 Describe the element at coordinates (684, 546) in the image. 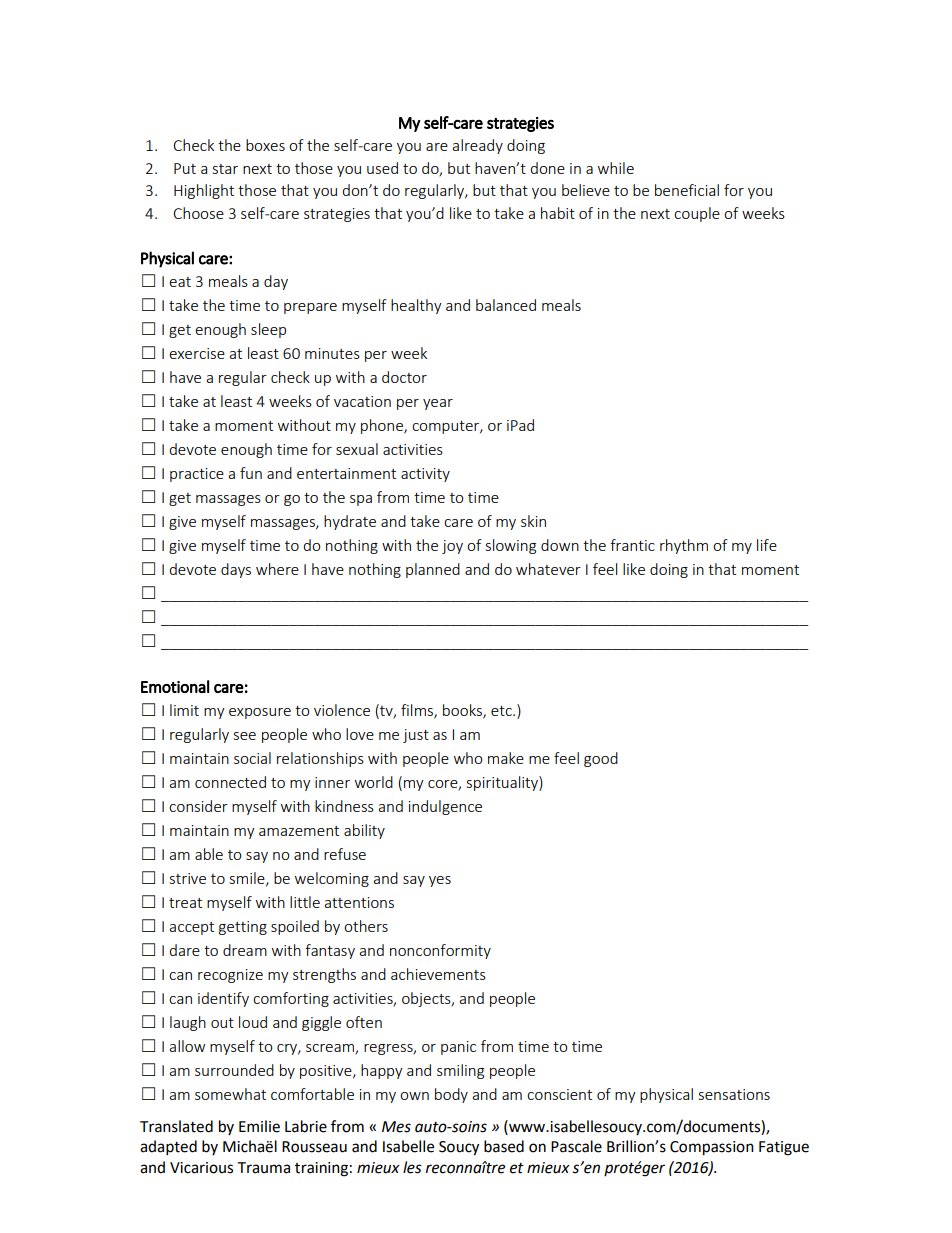

I see `rhythm` at that location.
